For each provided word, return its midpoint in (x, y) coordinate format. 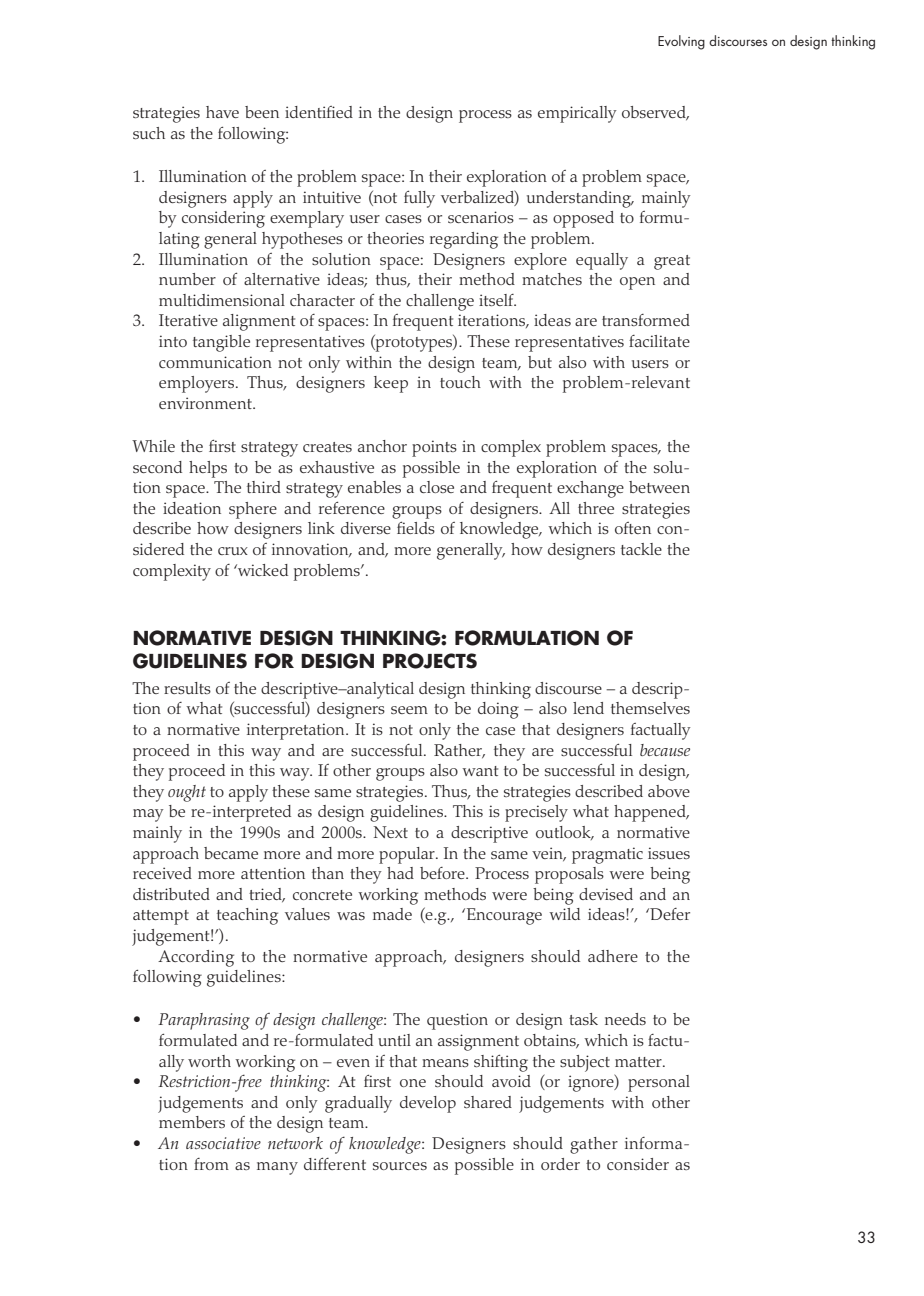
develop (428, 1104)
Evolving (681, 42)
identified (319, 112)
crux (233, 551)
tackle (641, 549)
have (222, 112)
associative (223, 1143)
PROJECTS (430, 661)
